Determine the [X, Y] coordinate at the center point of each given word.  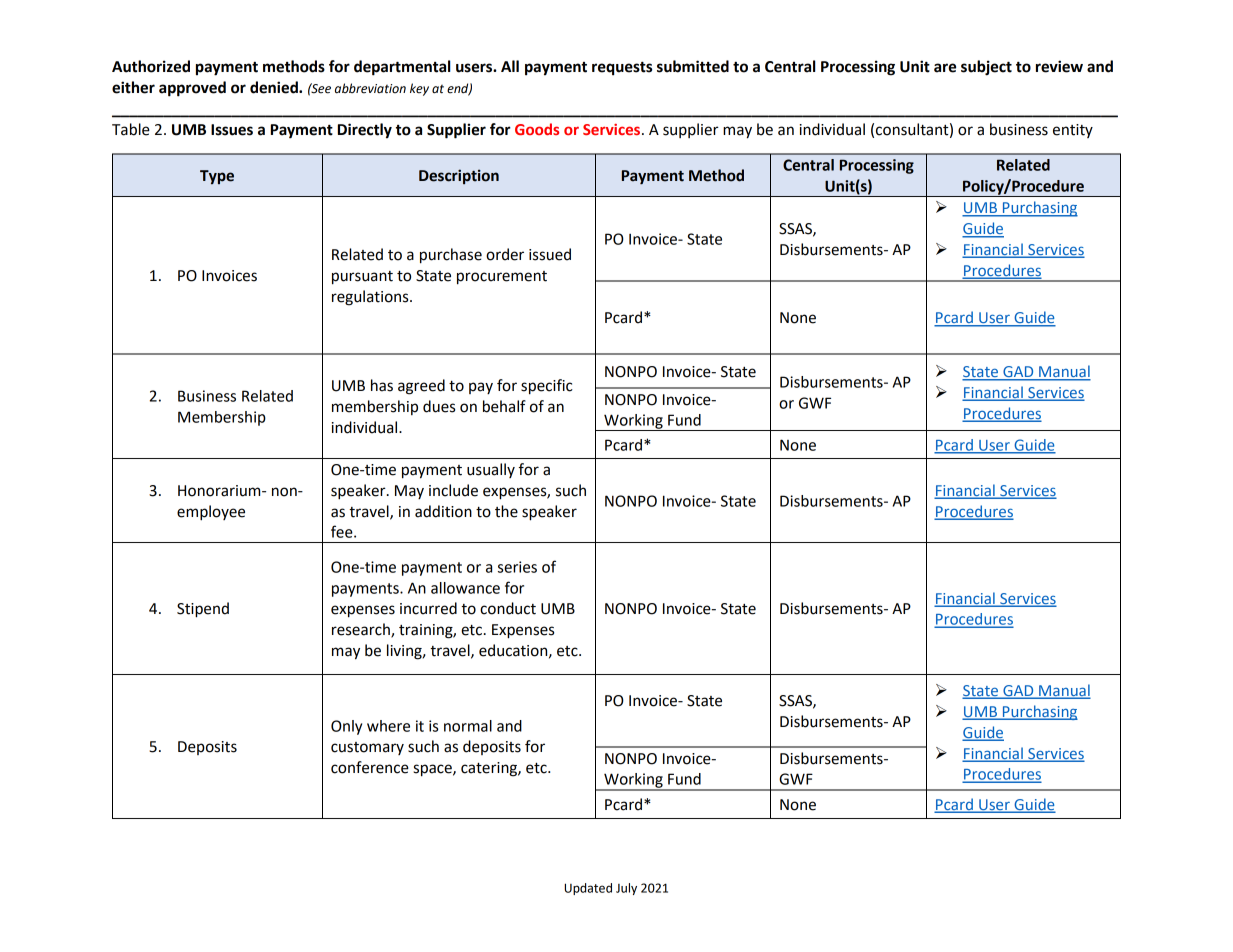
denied [275, 87]
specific [547, 387]
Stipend [203, 610]
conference [370, 767]
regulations [371, 298]
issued [550, 254]
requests [622, 68]
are [945, 68]
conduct [508, 608]
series [517, 567]
